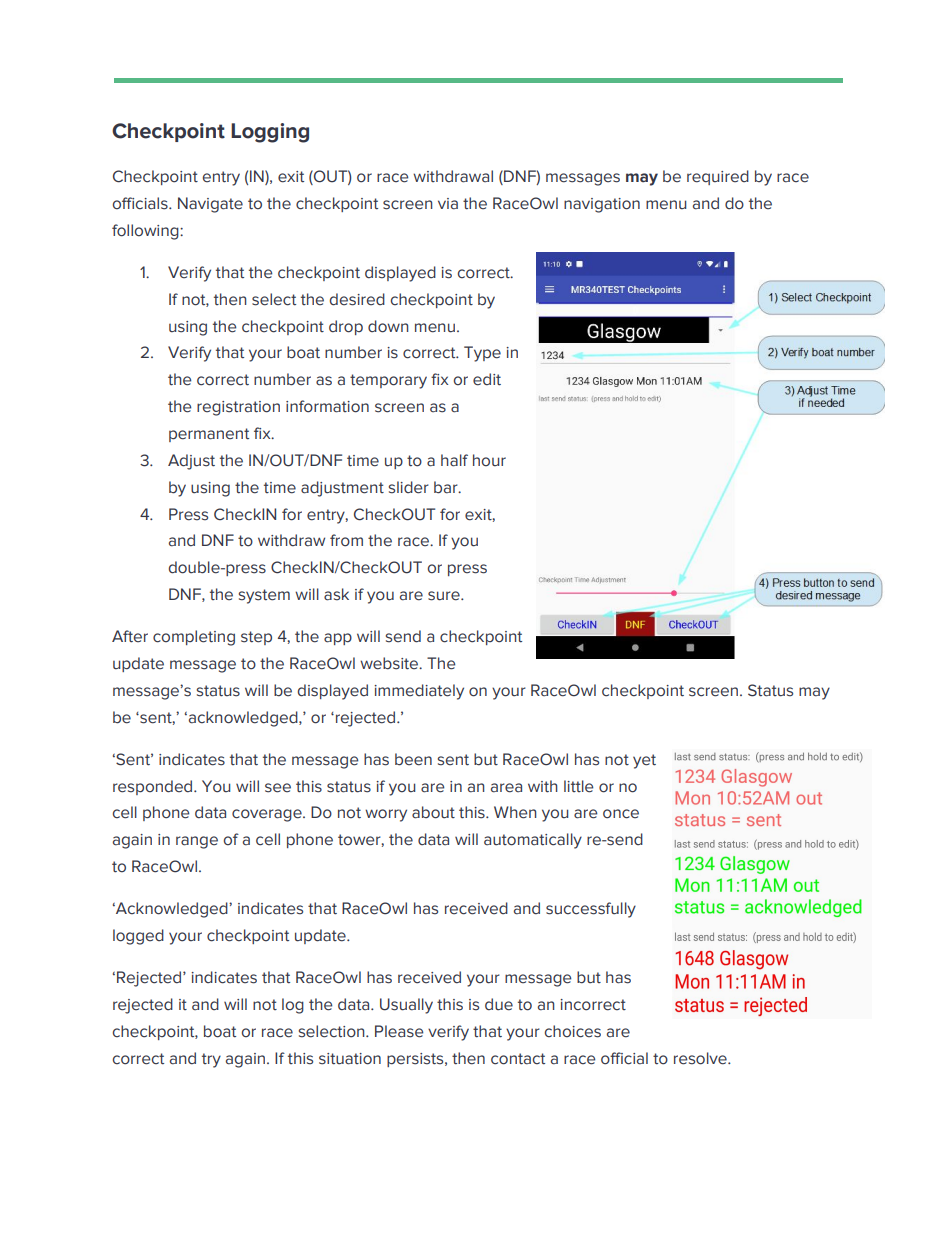 The width and height of the screenshot is (952, 1233). I want to click on hour, so click(489, 460).
